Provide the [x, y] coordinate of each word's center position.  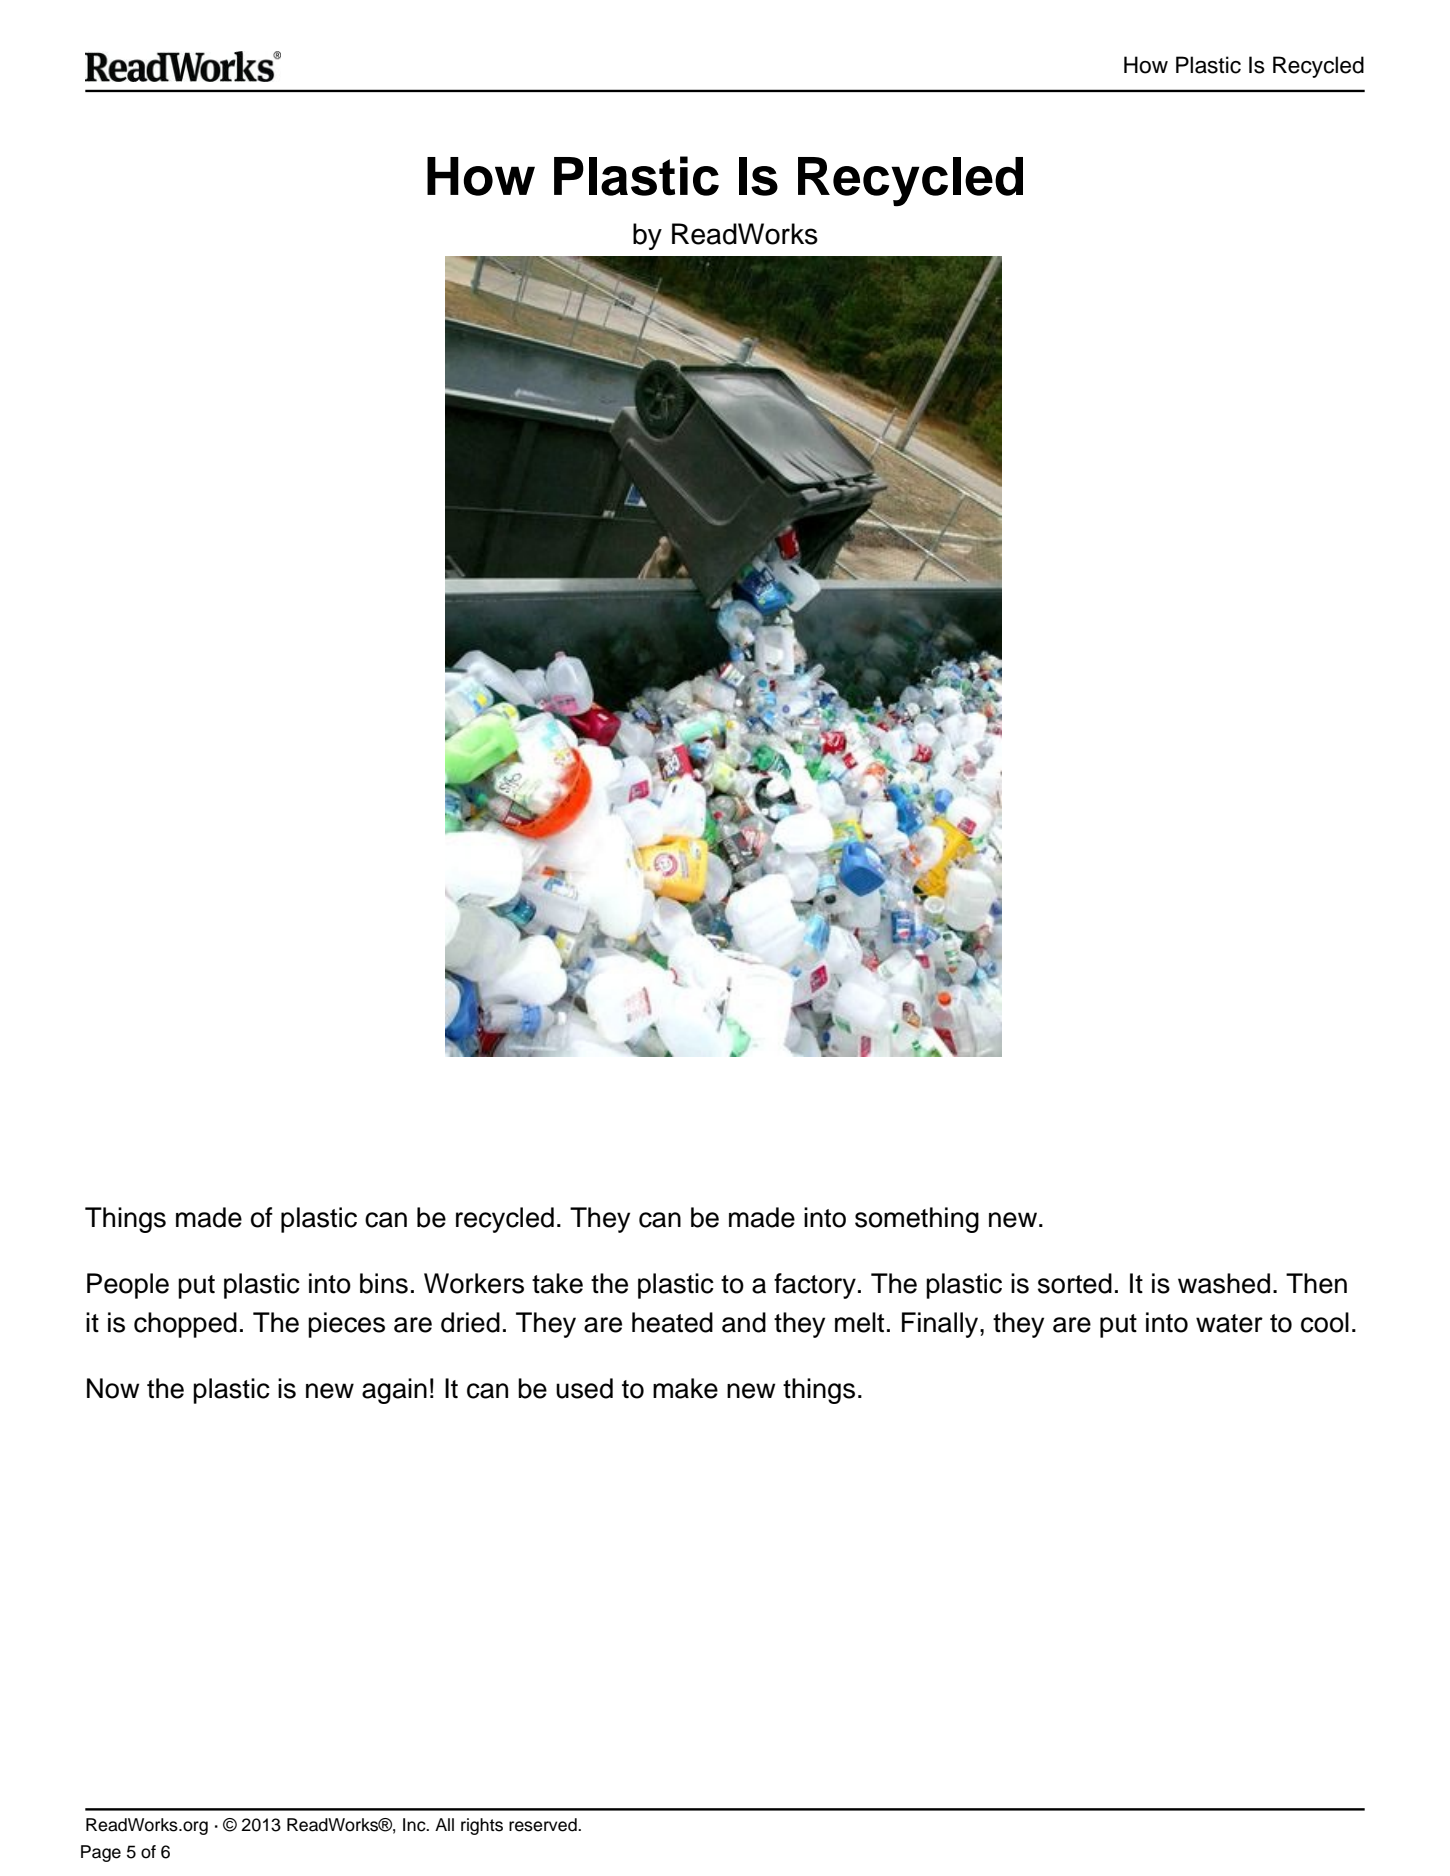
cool [1325, 1322]
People [128, 1286]
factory [815, 1286]
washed [1224, 1283]
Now [113, 1388]
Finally [941, 1325]
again [394, 1391]
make [685, 1388]
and [744, 1322]
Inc [415, 1825]
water [1229, 1323]
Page [101, 1853]
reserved [544, 1825]
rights [482, 1826]
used [584, 1388]
